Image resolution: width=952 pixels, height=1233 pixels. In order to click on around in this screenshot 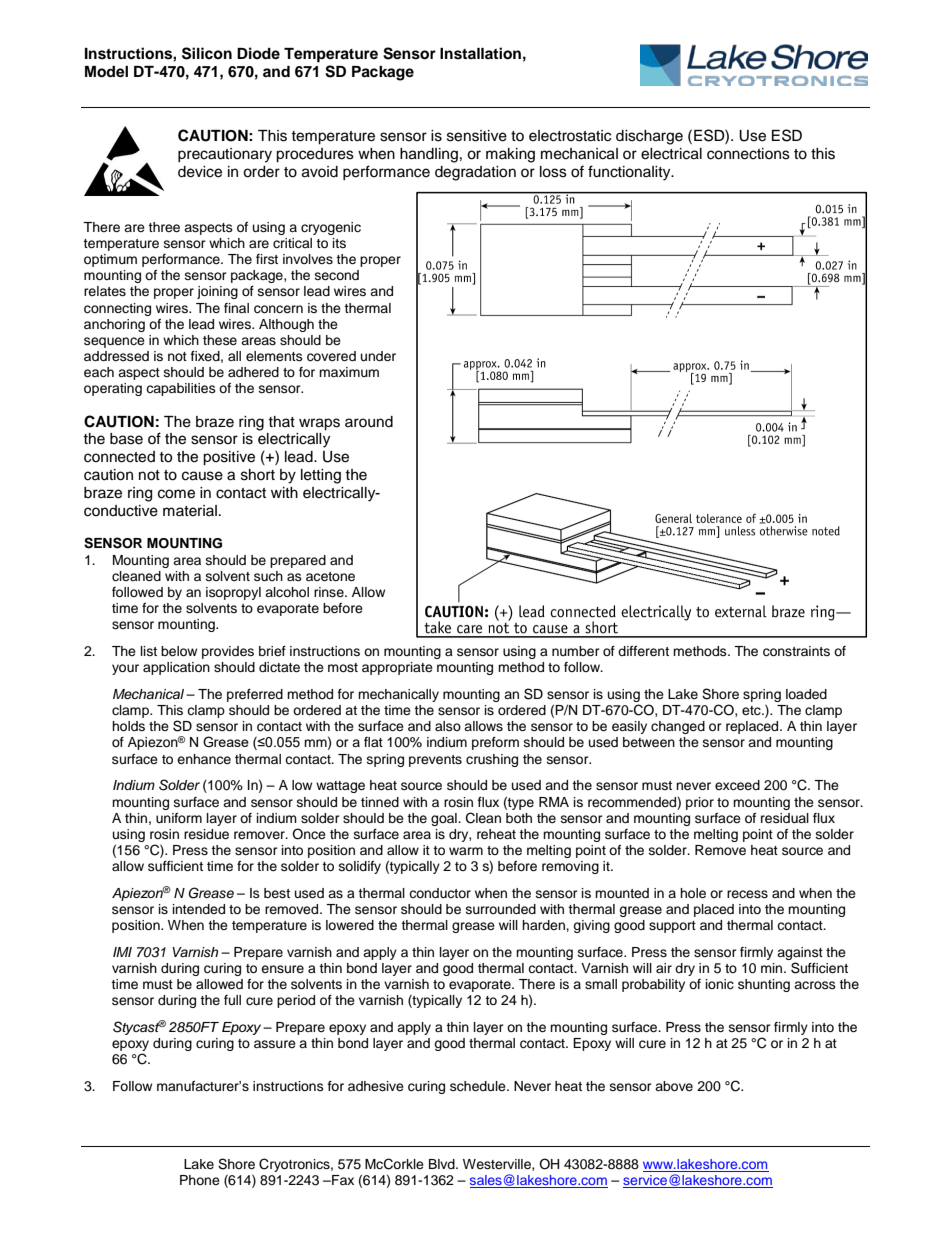, I will do `click(369, 422)`.
